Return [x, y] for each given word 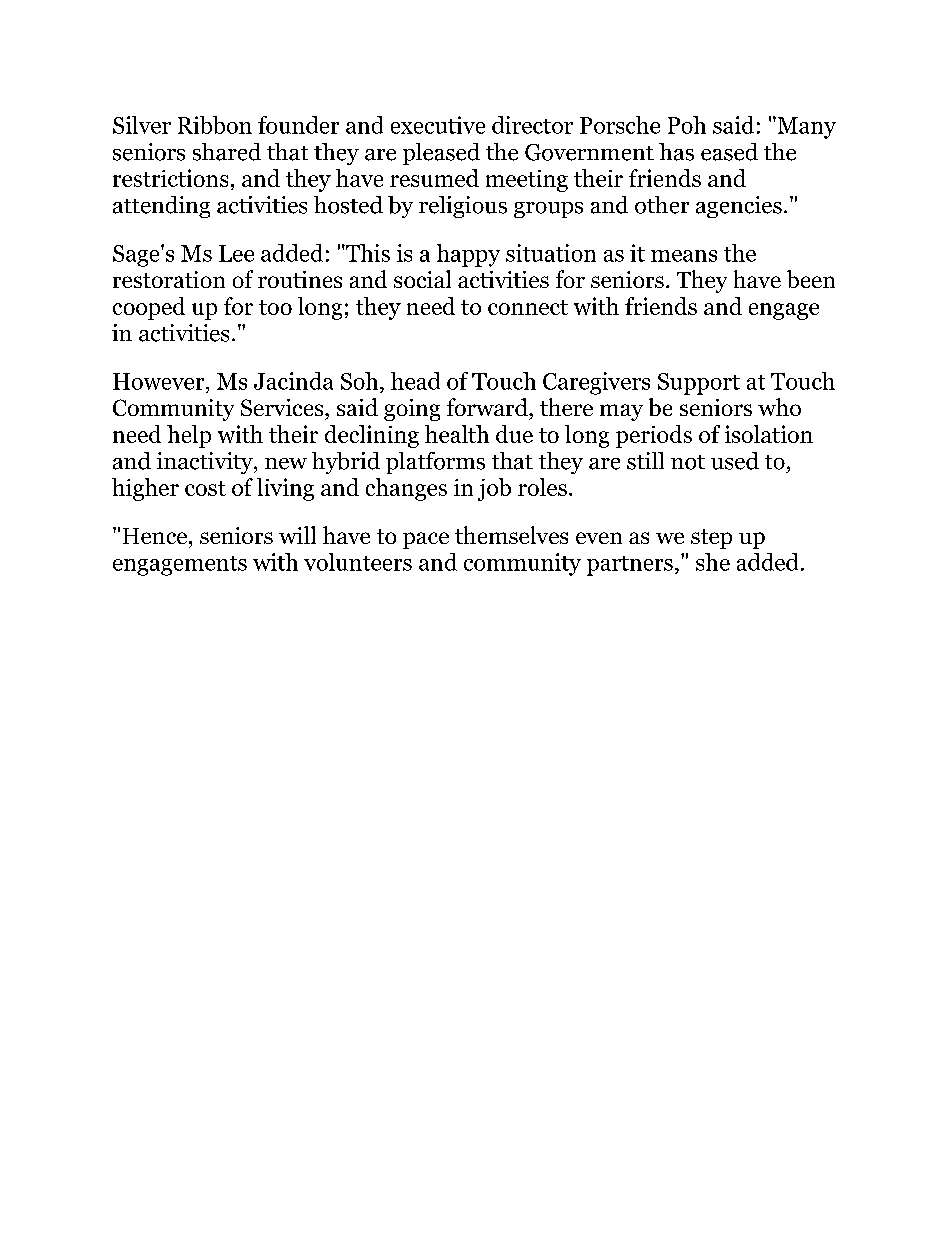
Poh [687, 125]
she [713, 562]
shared [227, 152]
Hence [155, 536]
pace [426, 540]
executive [438, 125]
